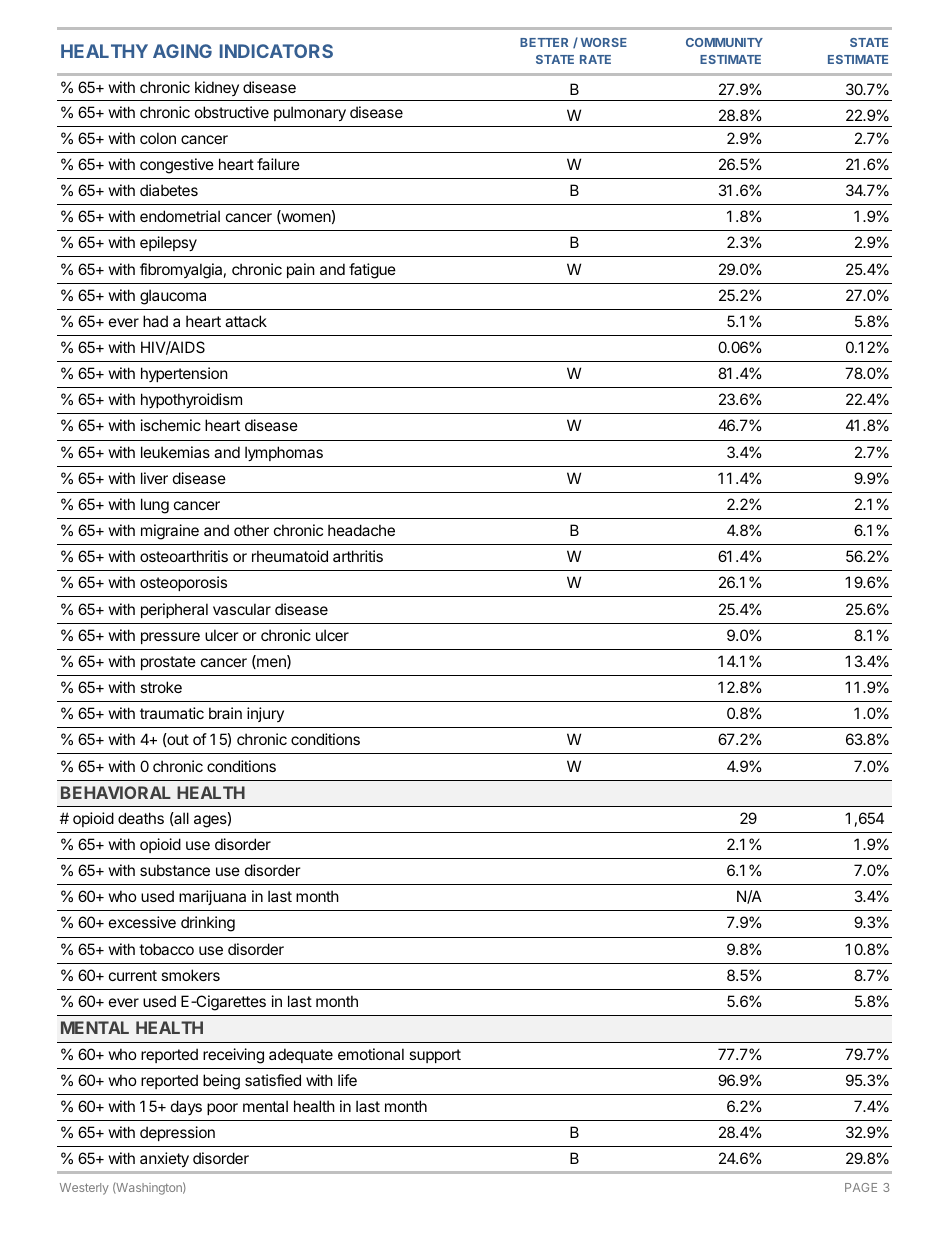 This screenshot has height=1233, width=952. What do you see at coordinates (171, 425) in the screenshot?
I see `ischemic` at bounding box center [171, 425].
